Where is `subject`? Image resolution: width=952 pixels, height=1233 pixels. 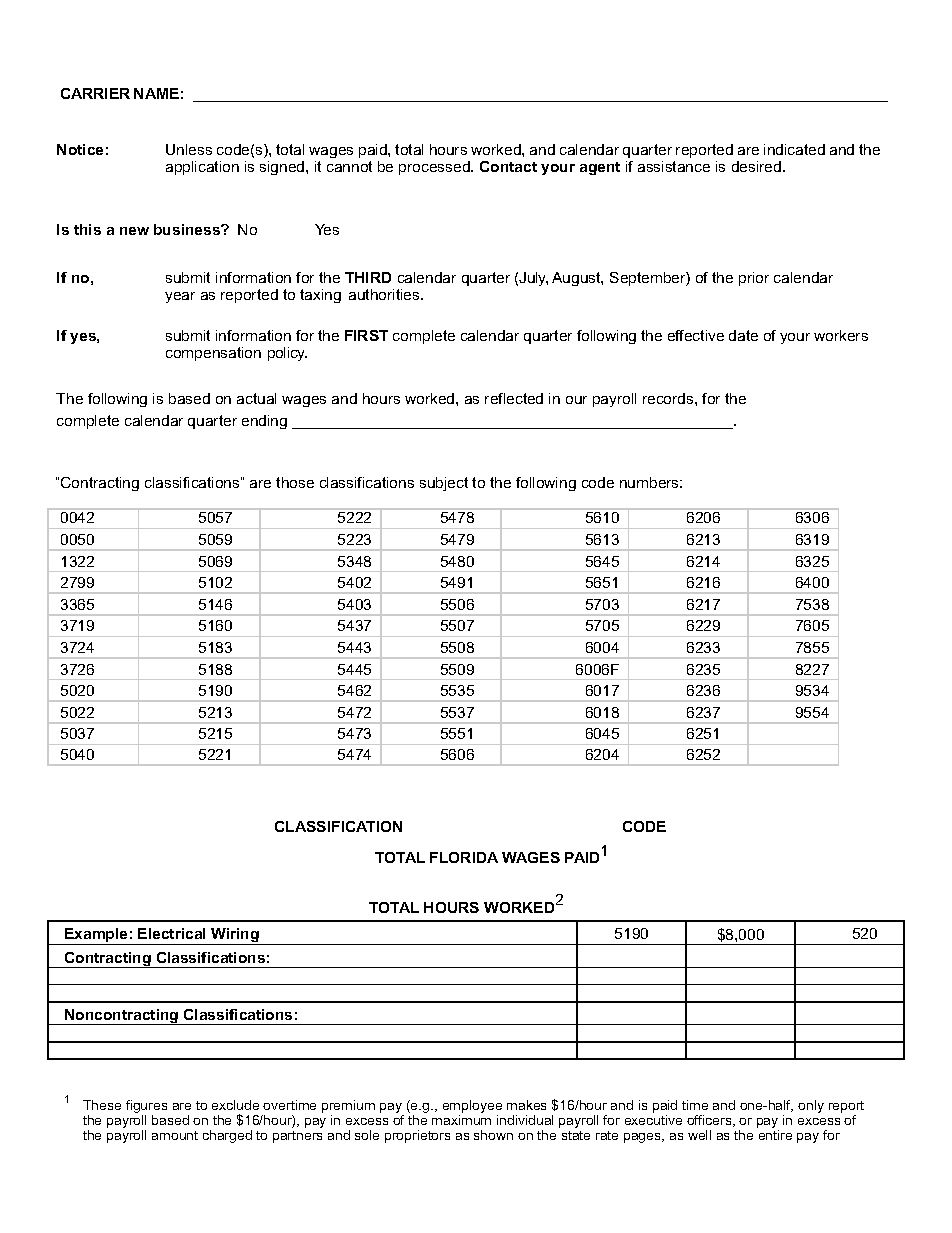 subject is located at coordinates (444, 484).
